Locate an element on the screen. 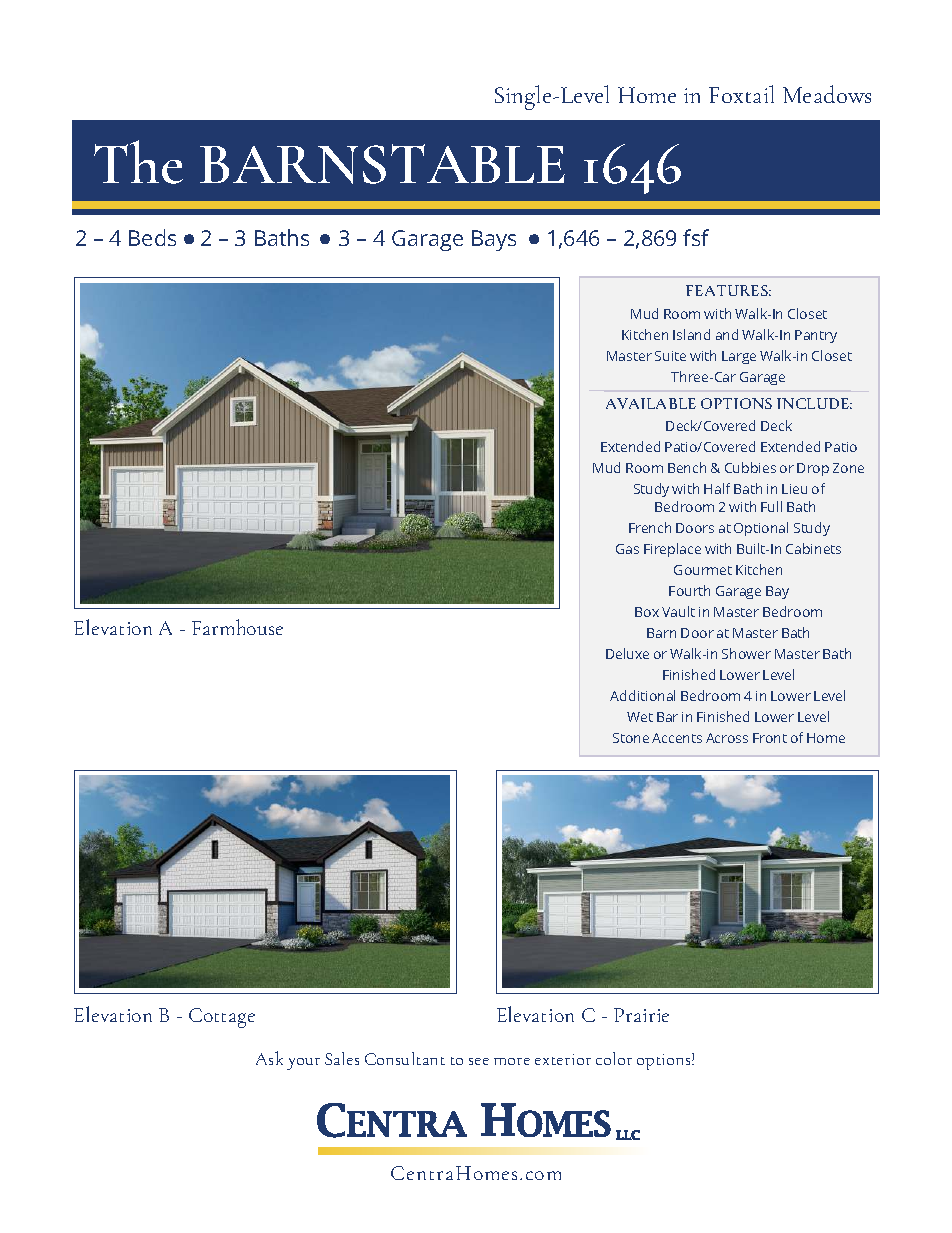 This screenshot has height=1233, width=952. French is located at coordinates (650, 527).
